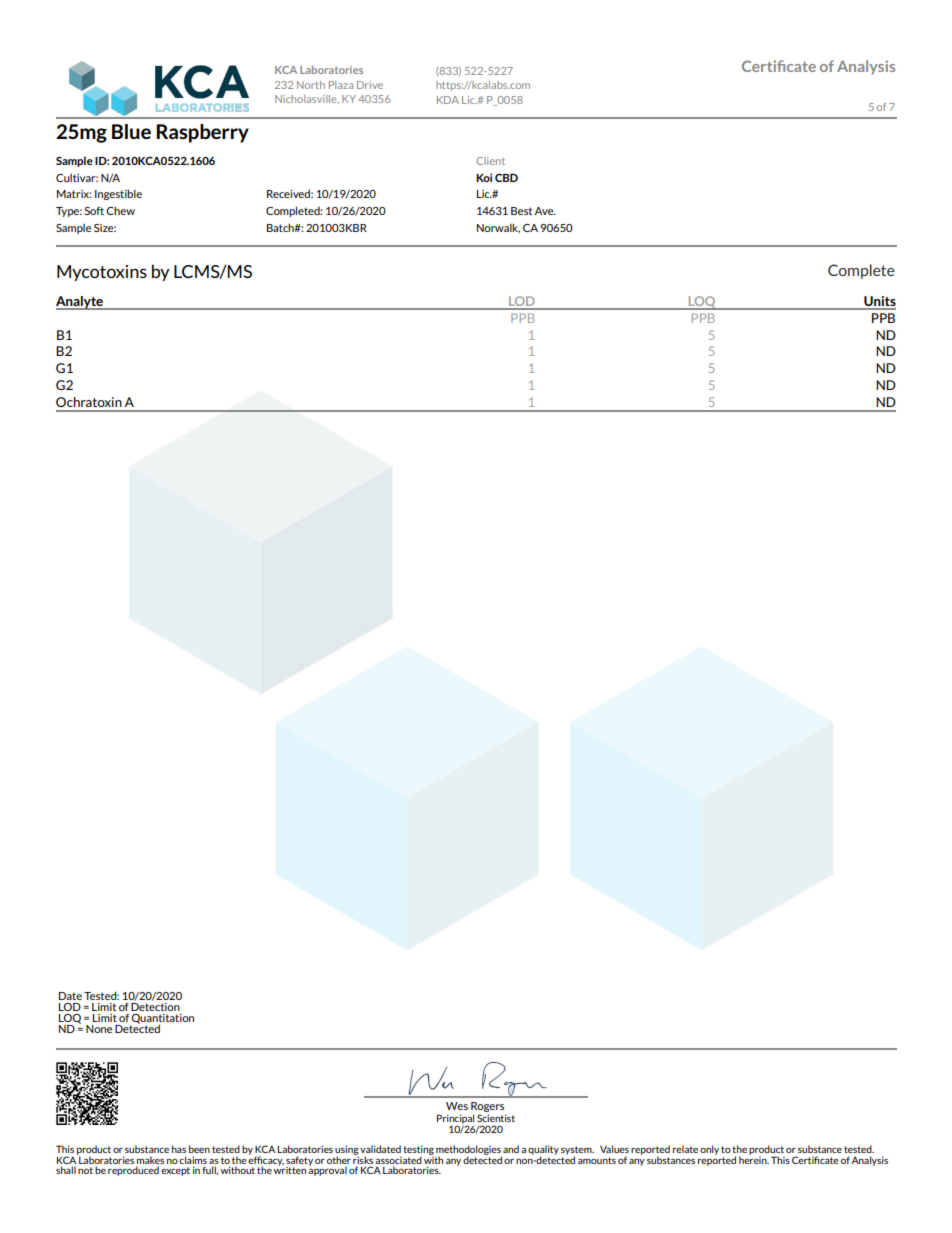 This page has width=952, height=1233. I want to click on Mycotoxins, so click(102, 273).
